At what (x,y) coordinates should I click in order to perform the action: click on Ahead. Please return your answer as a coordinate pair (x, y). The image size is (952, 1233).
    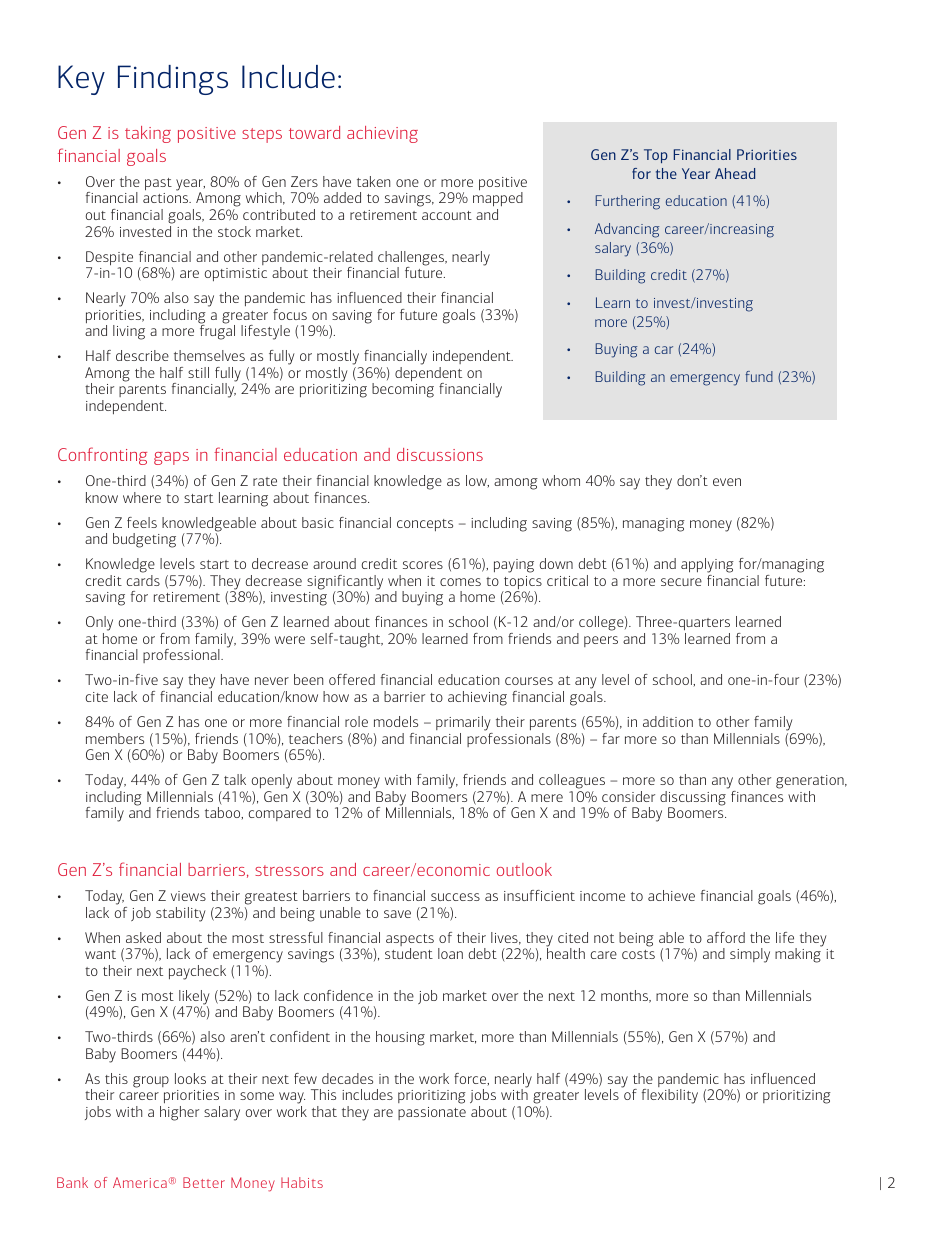
    Looking at the image, I should click on (735, 173).
